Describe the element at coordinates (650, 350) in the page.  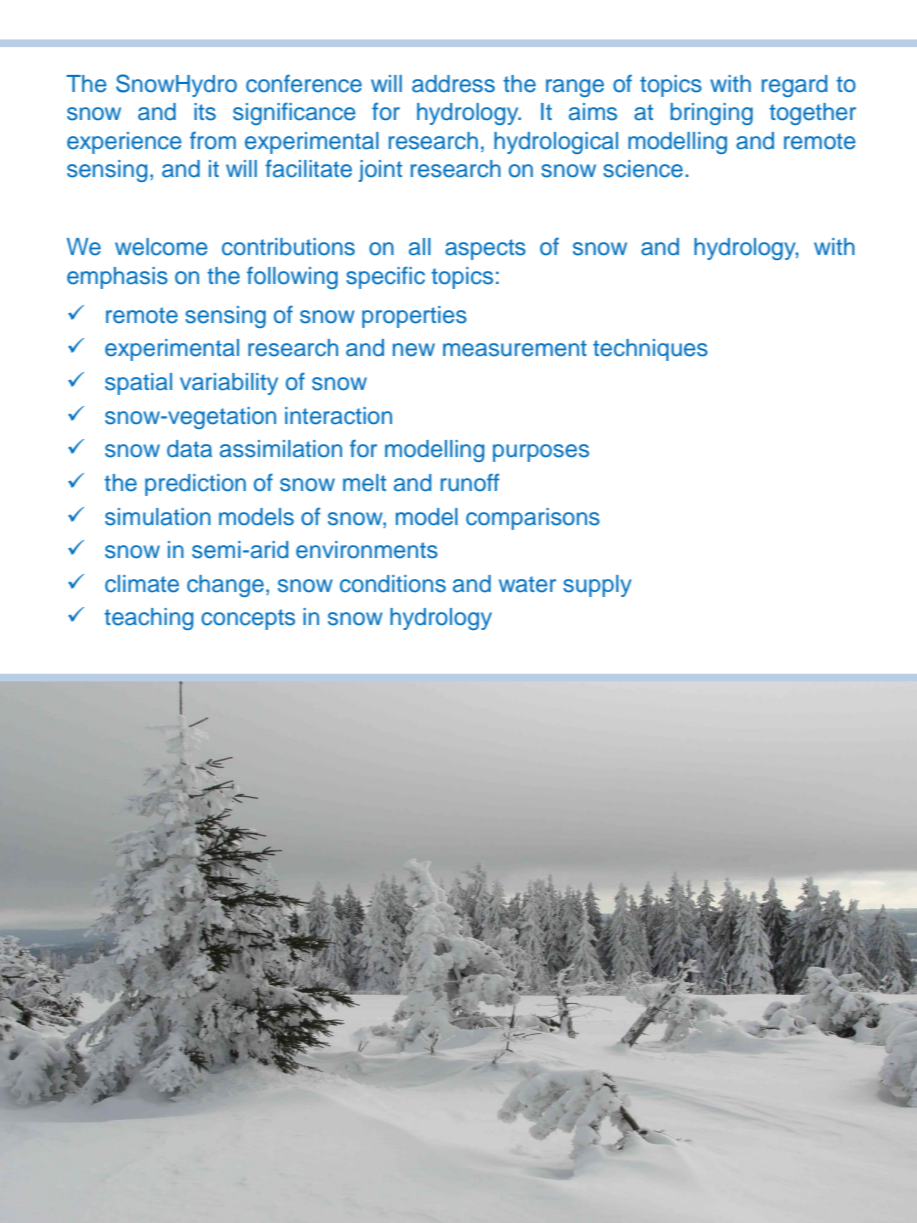
I see `techniques` at that location.
